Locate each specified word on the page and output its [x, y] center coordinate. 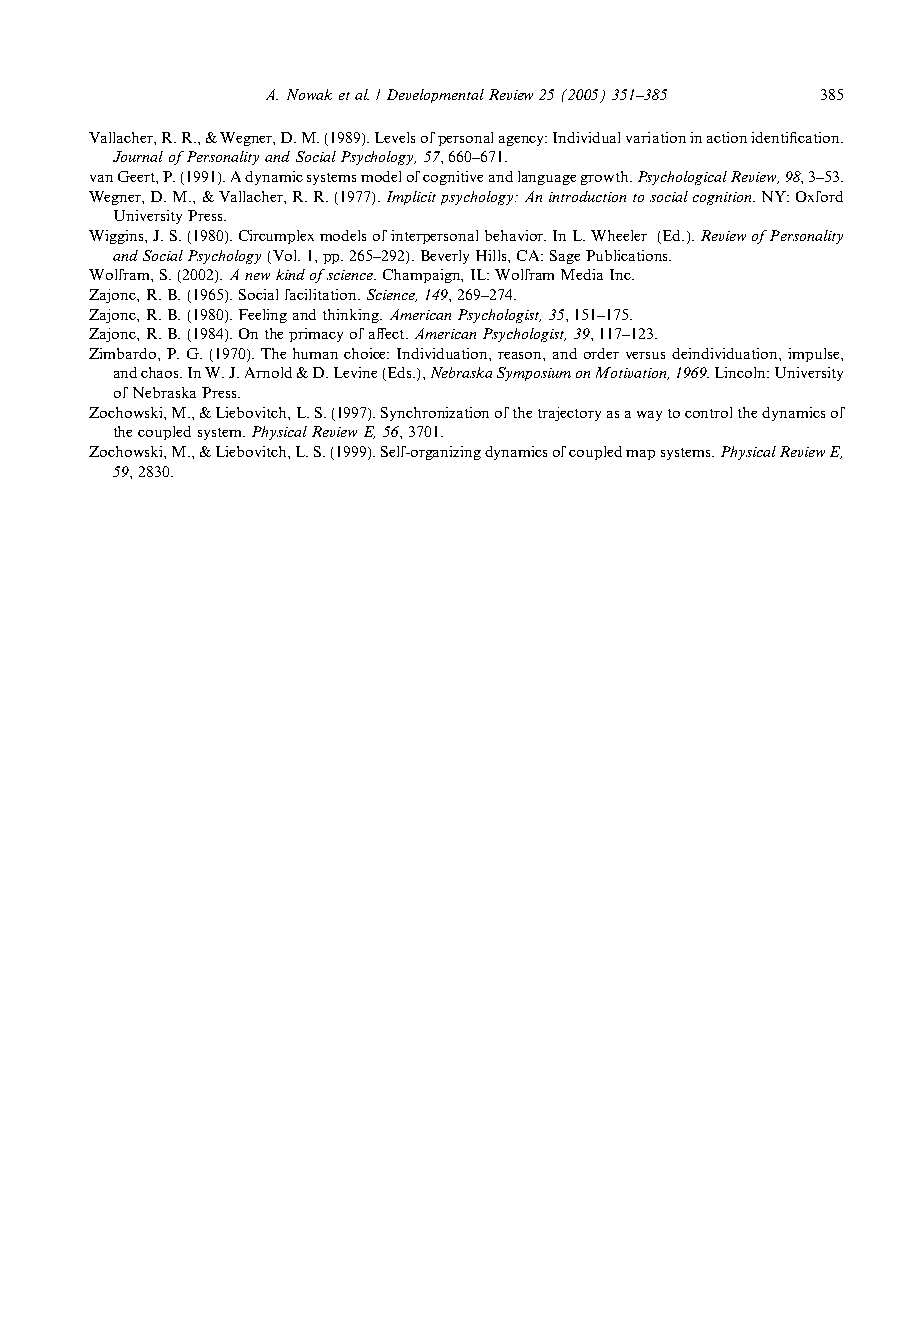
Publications [628, 255]
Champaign [423, 276]
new [257, 276]
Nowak [309, 94]
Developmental [435, 96]
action [727, 137]
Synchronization [435, 414]
